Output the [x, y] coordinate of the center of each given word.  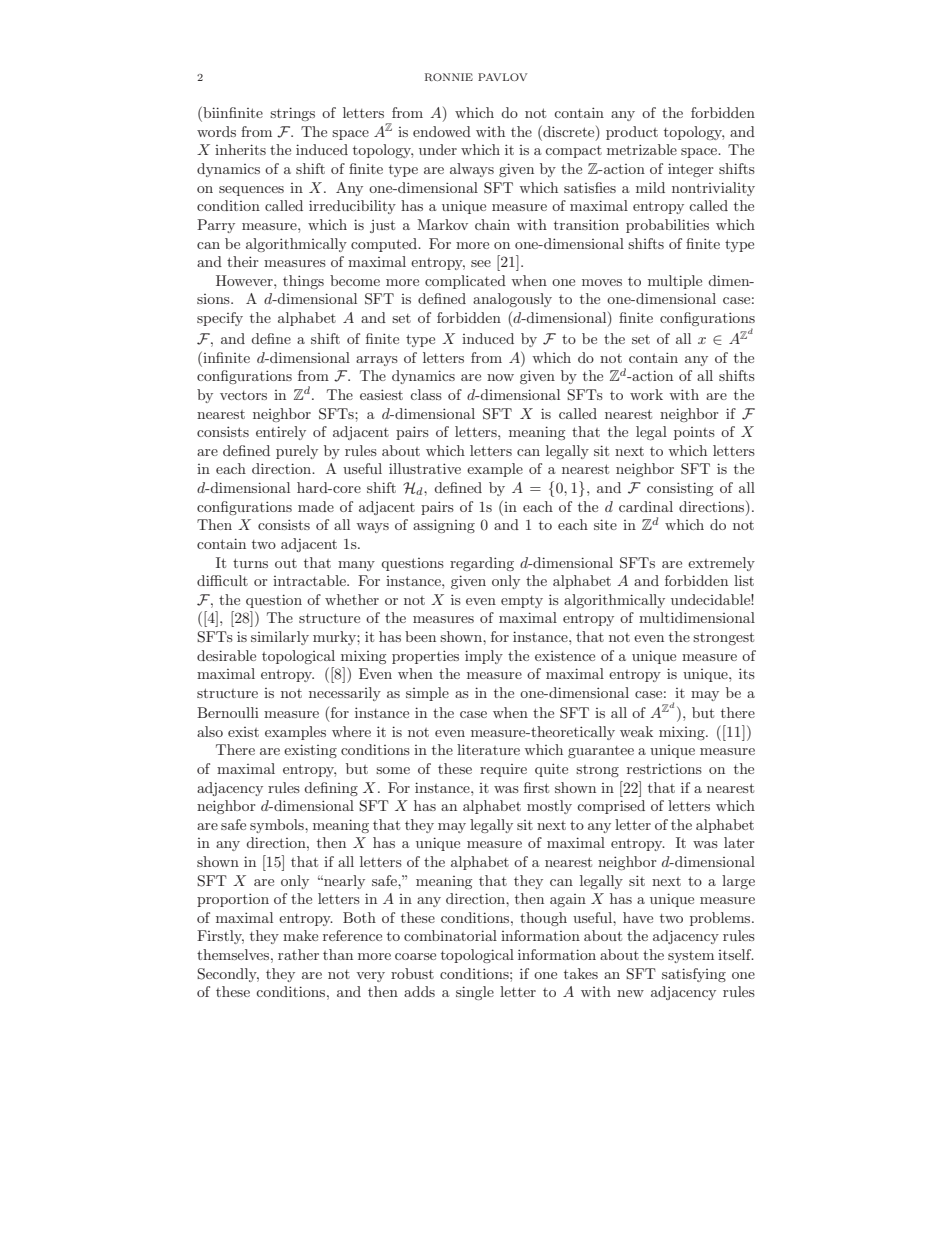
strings [292, 114]
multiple [675, 282]
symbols [278, 826]
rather [298, 954]
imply [484, 657]
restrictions [664, 768]
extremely [721, 564]
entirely [281, 433]
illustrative [425, 468]
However [245, 280]
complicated [465, 282]
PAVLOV [502, 77]
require [503, 770]
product [632, 133]
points [694, 433]
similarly [280, 638]
